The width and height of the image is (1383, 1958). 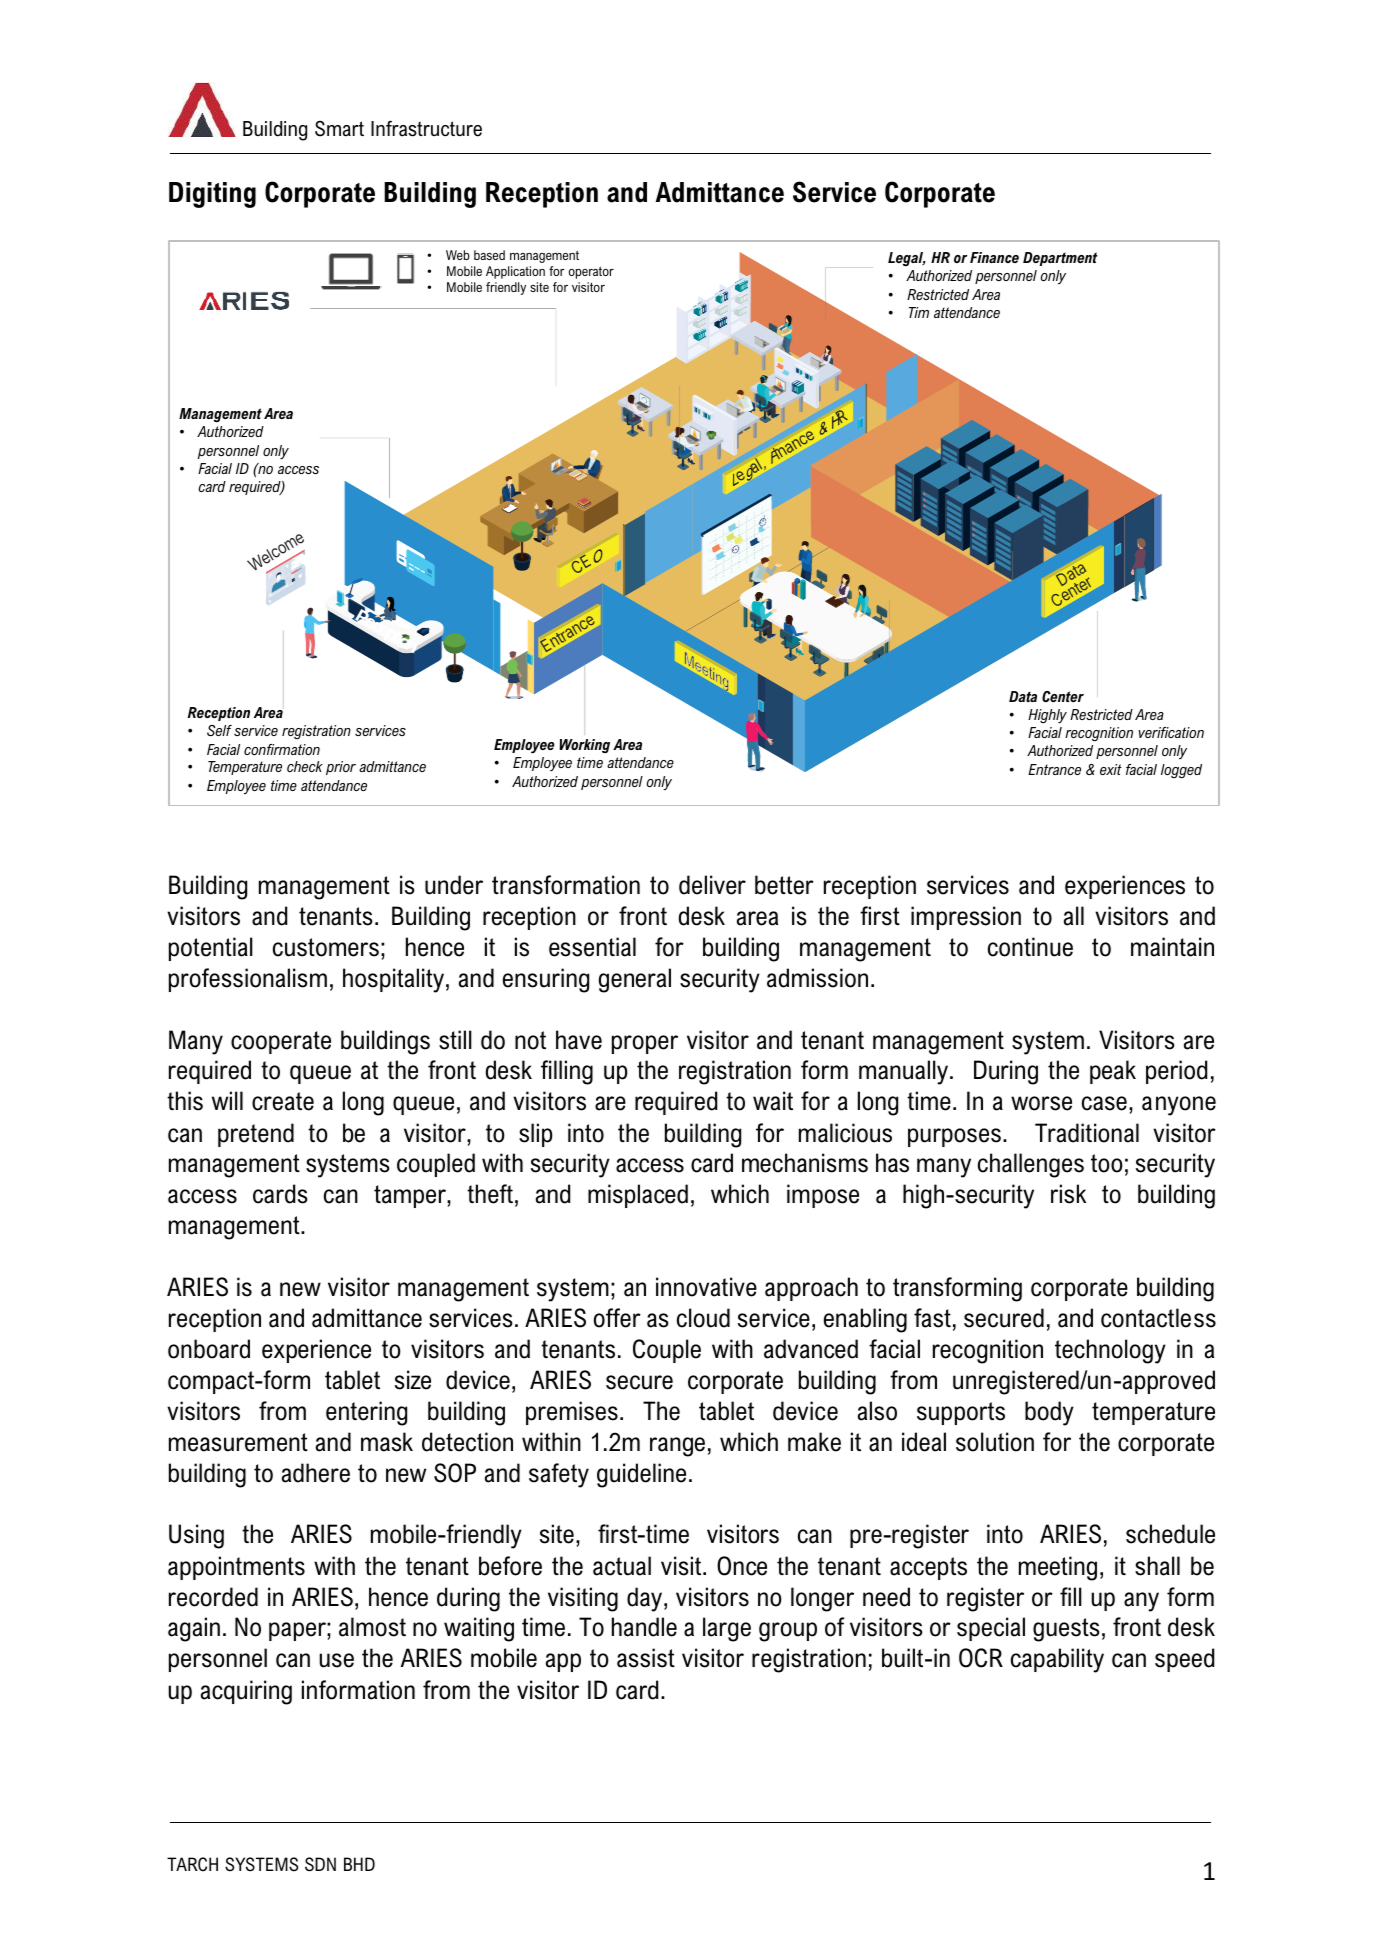 What do you see at coordinates (1060, 259) in the image?
I see `Department` at bounding box center [1060, 259].
